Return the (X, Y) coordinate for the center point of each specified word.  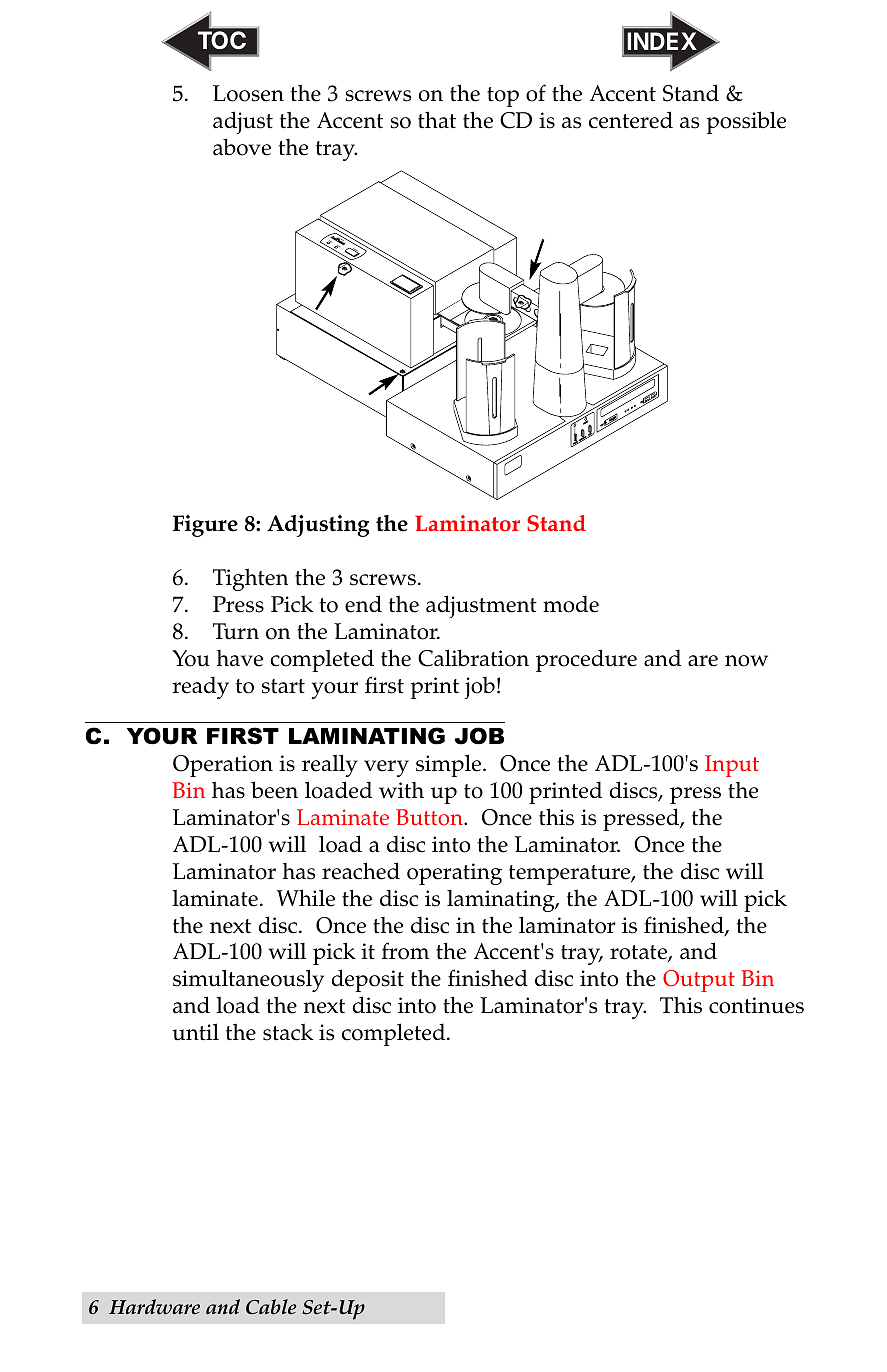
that (437, 120)
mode (571, 604)
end (363, 604)
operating (454, 874)
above (242, 147)
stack (288, 1032)
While (306, 898)
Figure (205, 526)
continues (756, 1005)
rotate (639, 953)
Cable (271, 1307)
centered (631, 120)
